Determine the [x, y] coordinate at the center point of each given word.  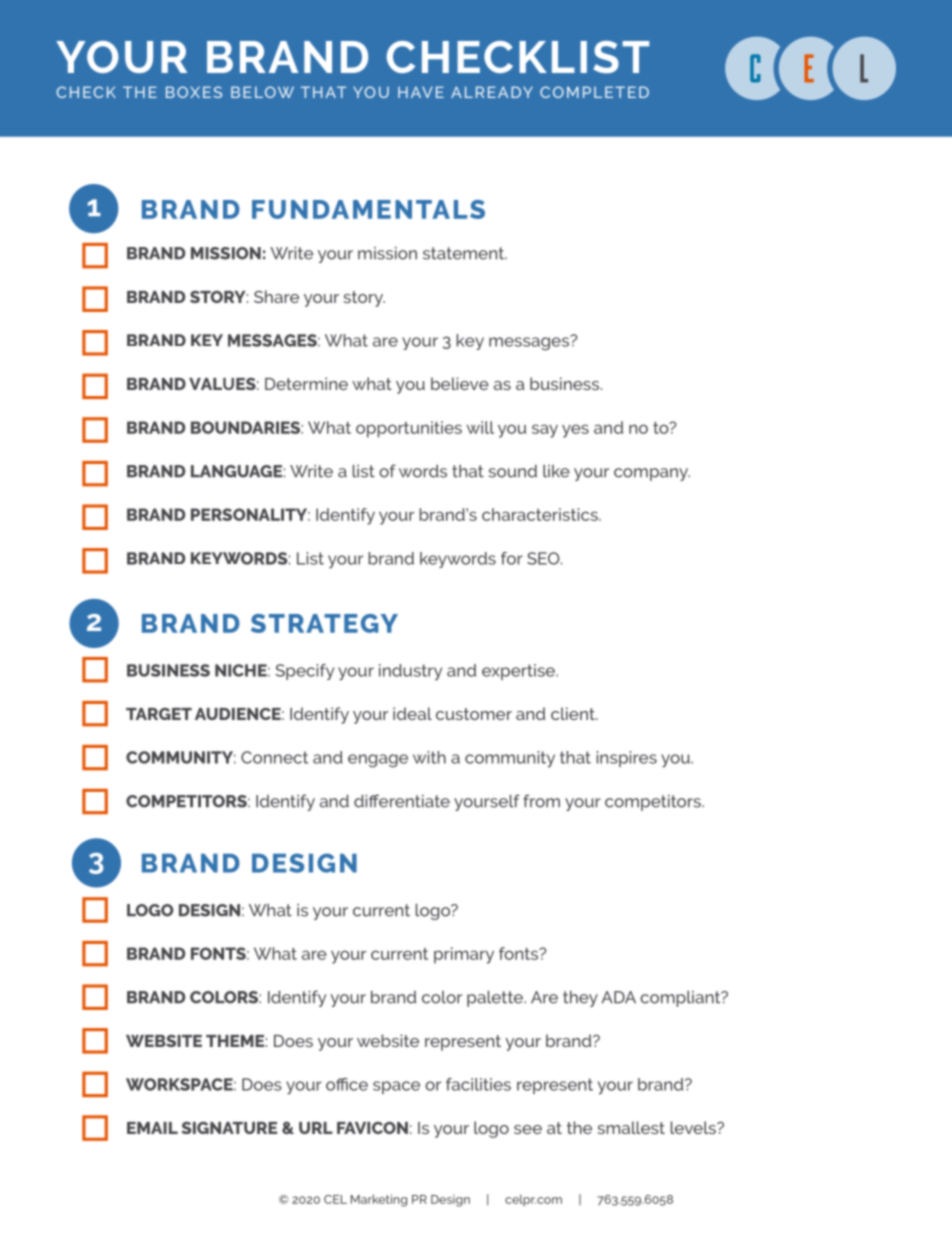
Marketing [379, 1200]
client [574, 713]
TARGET [159, 714]
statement [464, 253]
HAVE [421, 92]
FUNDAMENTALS [368, 209]
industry [410, 672]
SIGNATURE [229, 1128]
